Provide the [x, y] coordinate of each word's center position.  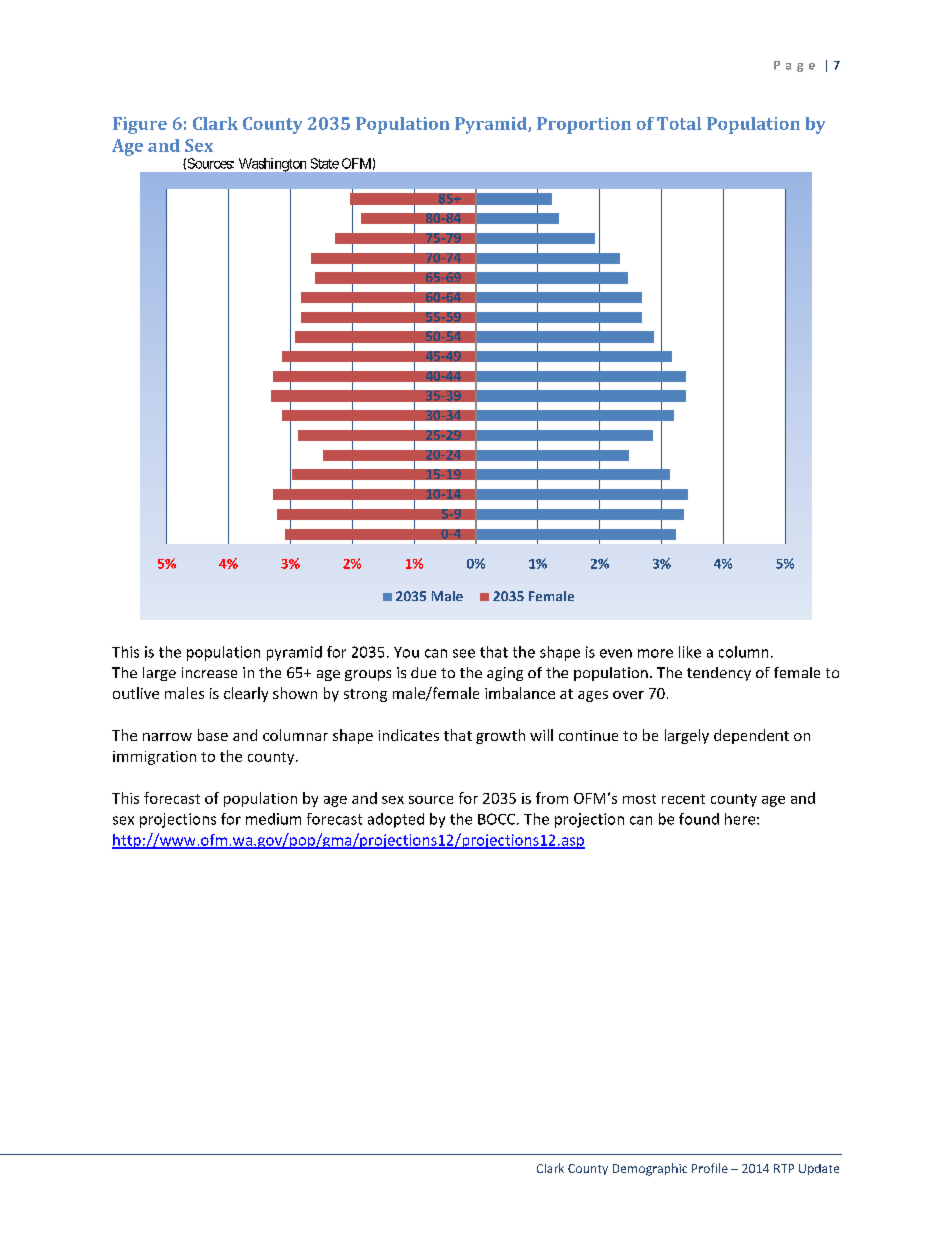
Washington [272, 165]
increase [209, 672]
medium [273, 819]
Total [679, 123]
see [464, 653]
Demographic [650, 1169]
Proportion [584, 125]
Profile [710, 1168]
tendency [719, 674]
